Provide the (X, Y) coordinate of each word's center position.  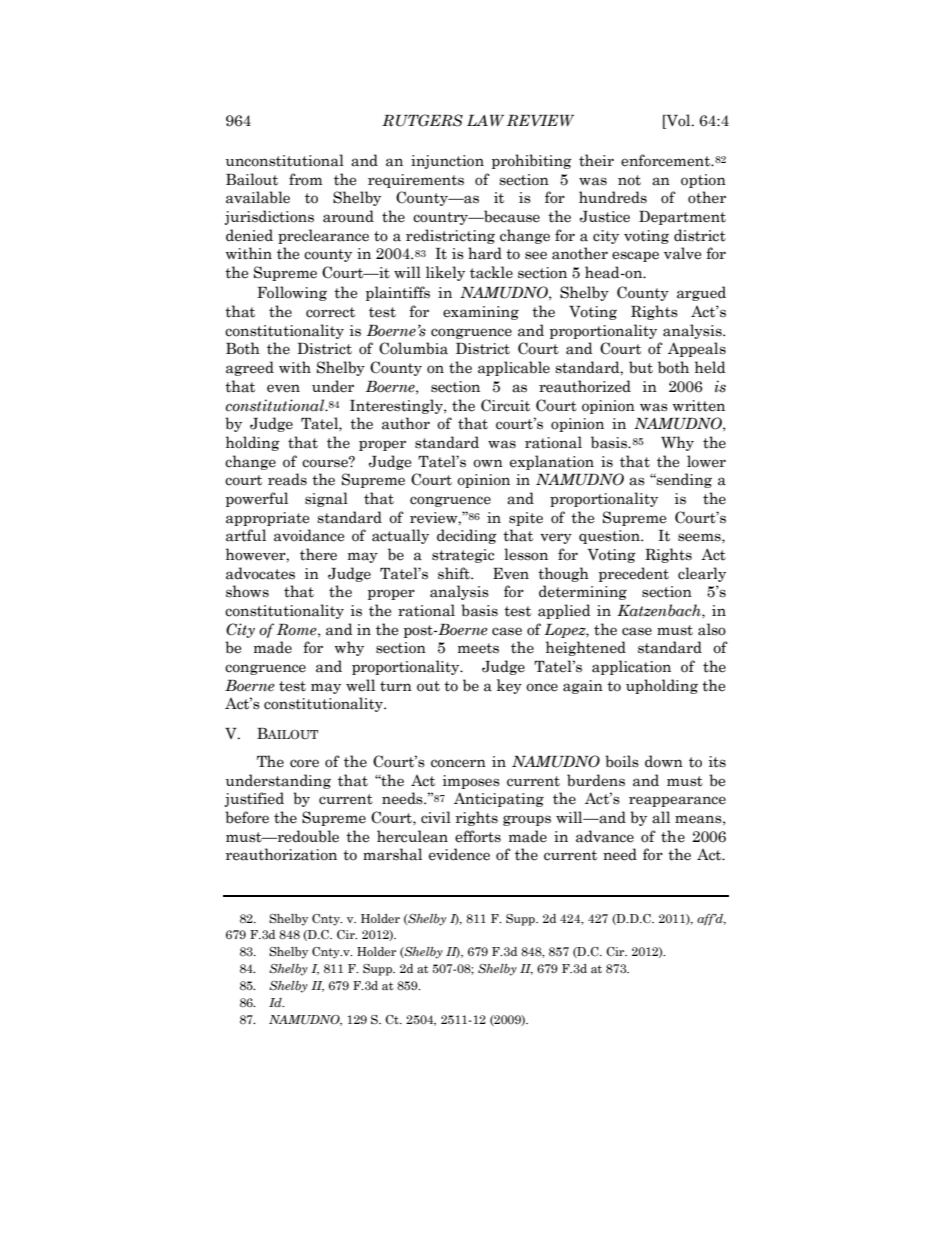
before (247, 817)
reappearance (677, 801)
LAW (485, 120)
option (703, 181)
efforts (478, 836)
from (305, 179)
